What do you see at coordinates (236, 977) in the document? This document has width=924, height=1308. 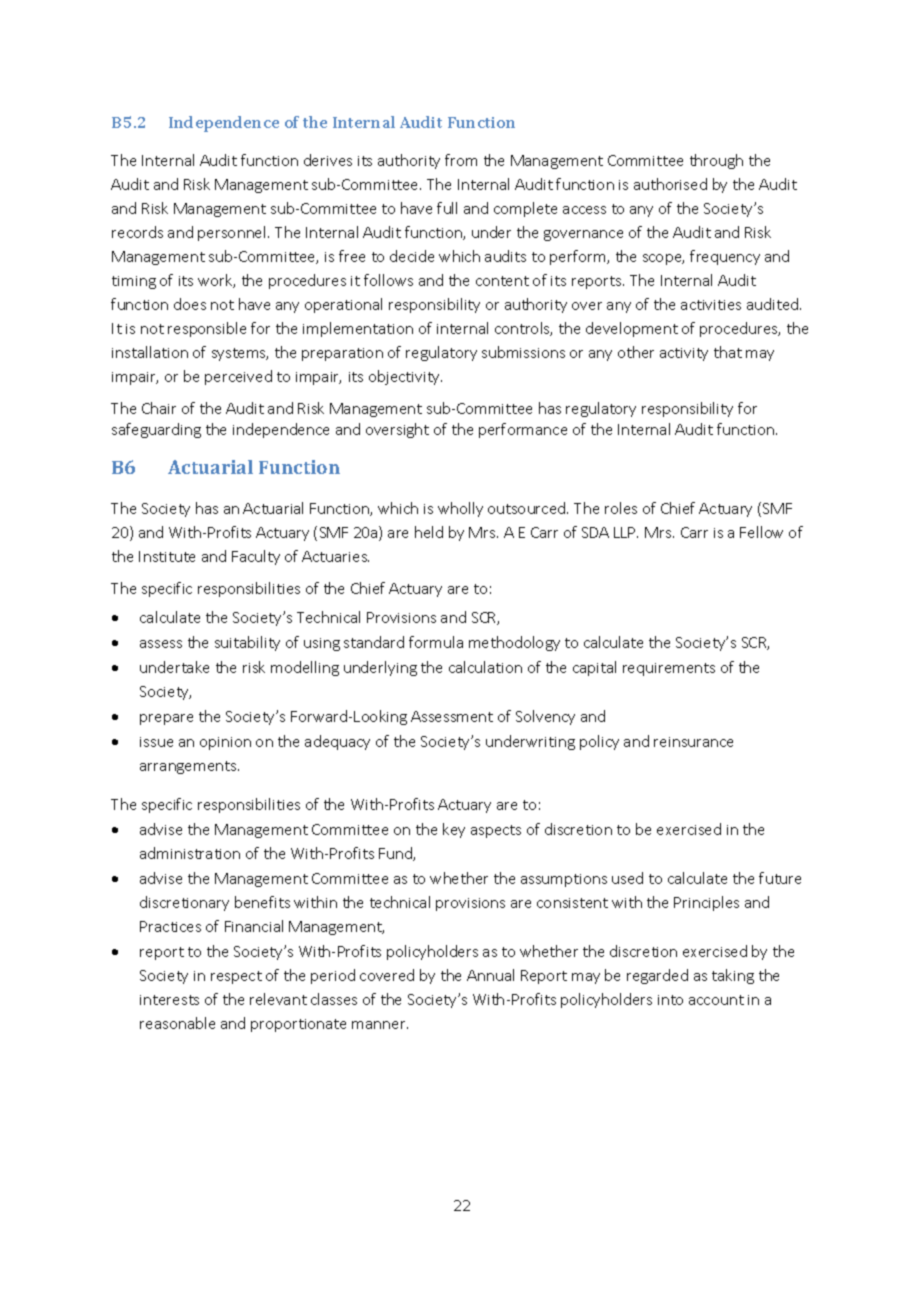 I see `respect` at bounding box center [236, 977].
